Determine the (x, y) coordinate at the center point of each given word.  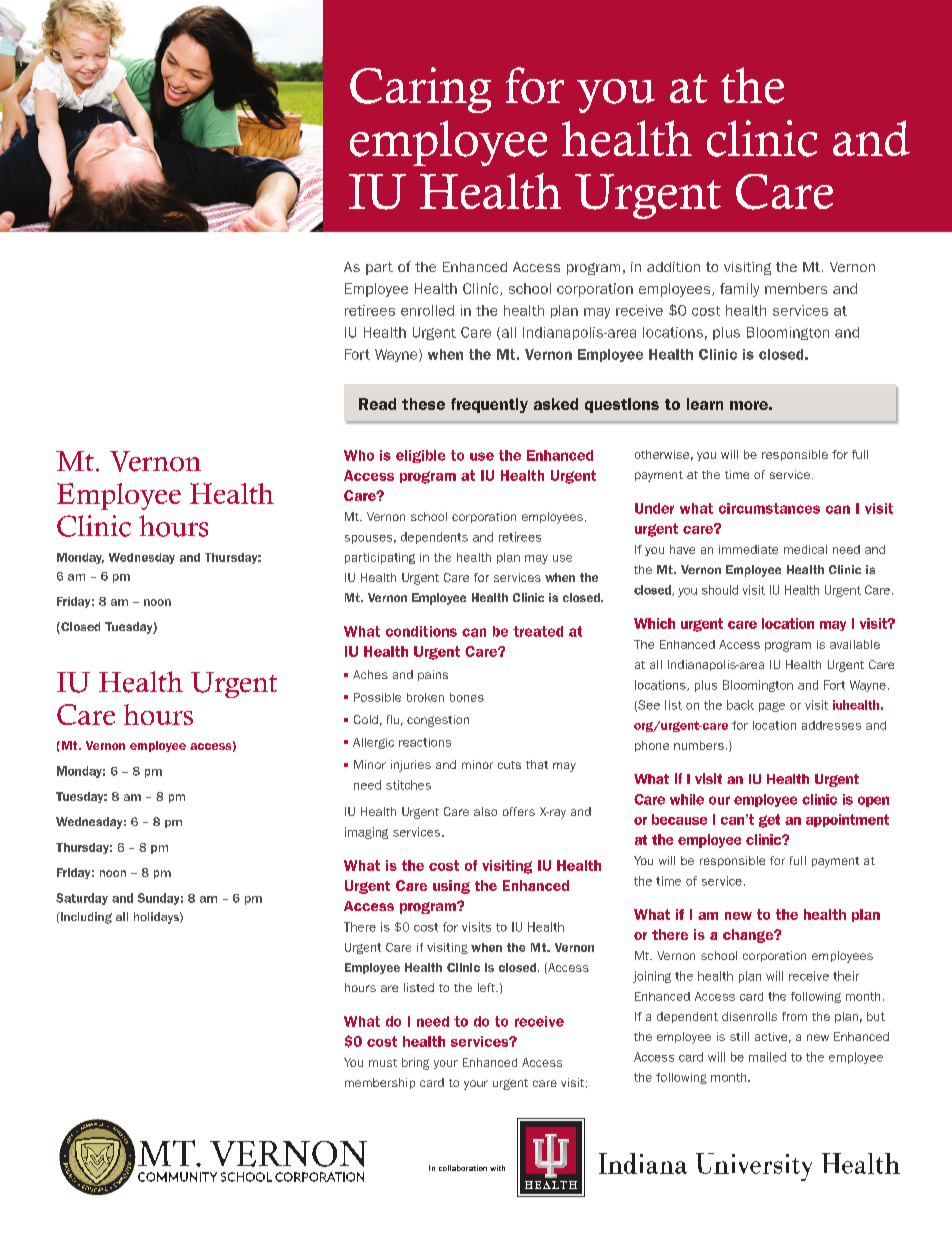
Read (377, 404)
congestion (438, 721)
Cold (366, 719)
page (772, 707)
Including (85, 918)
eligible (420, 456)
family (739, 290)
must (383, 1063)
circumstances (769, 508)
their (846, 976)
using (451, 887)
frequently (489, 405)
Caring (420, 90)
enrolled (427, 310)
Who (359, 455)
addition (673, 267)
